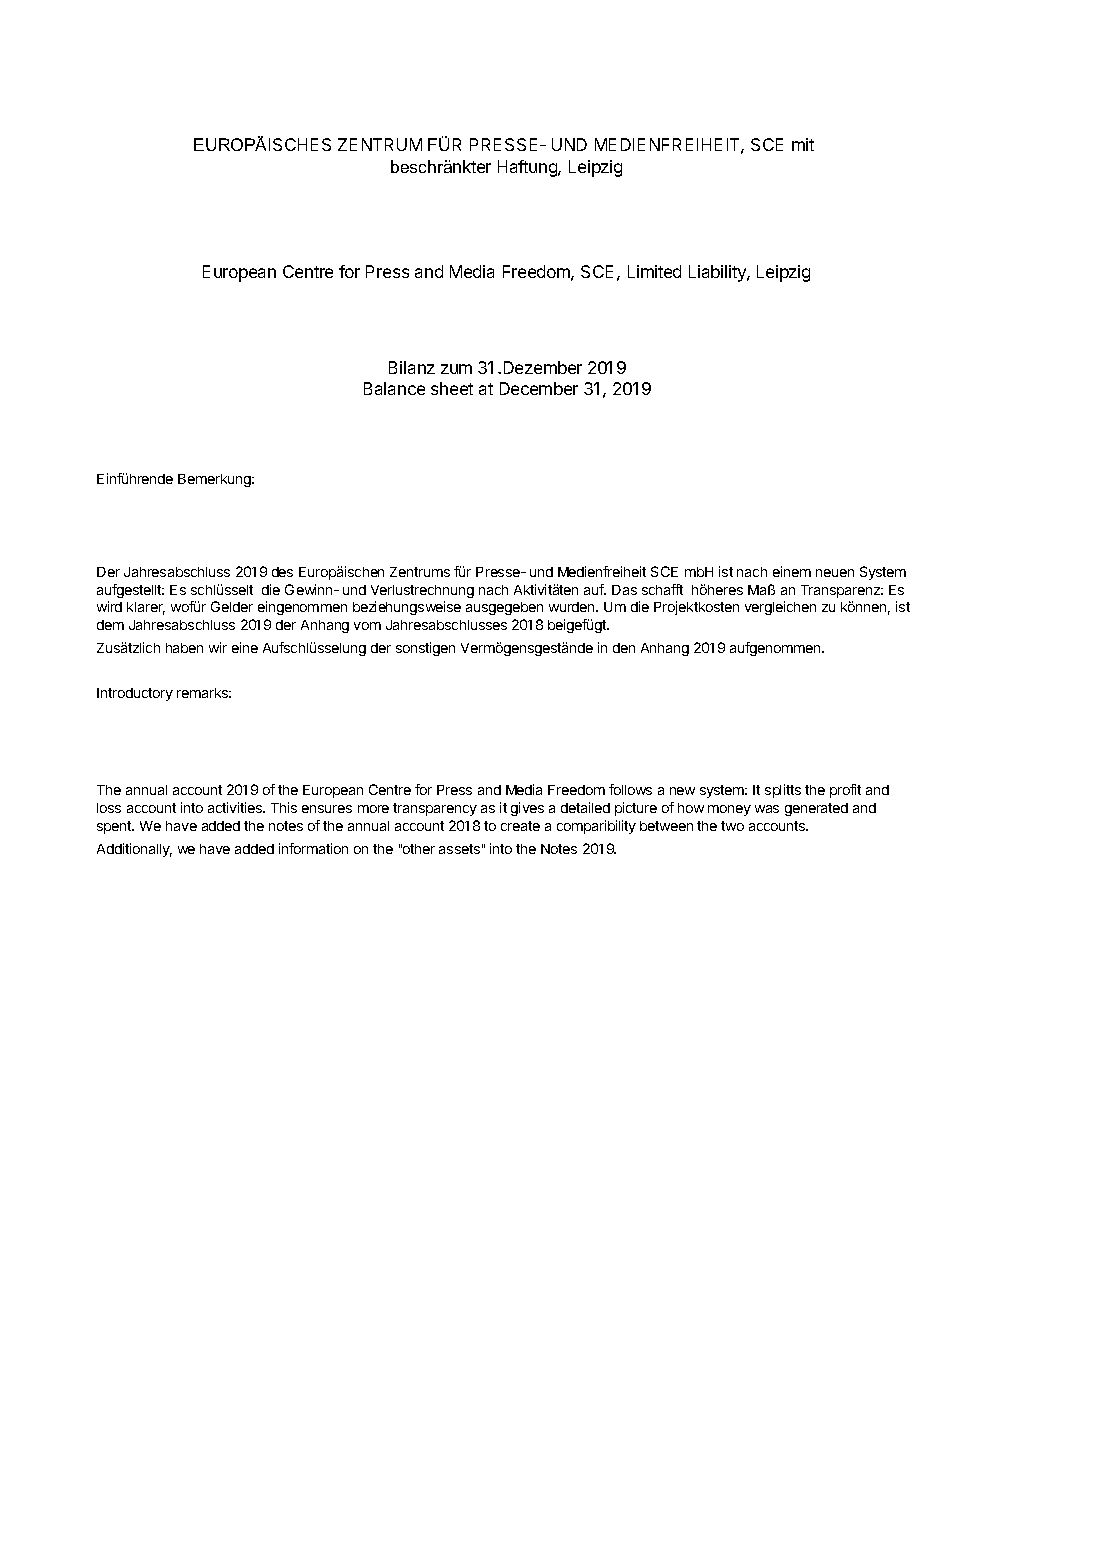 This screenshot has width=1097, height=1551. I want to click on Balance, so click(394, 388).
